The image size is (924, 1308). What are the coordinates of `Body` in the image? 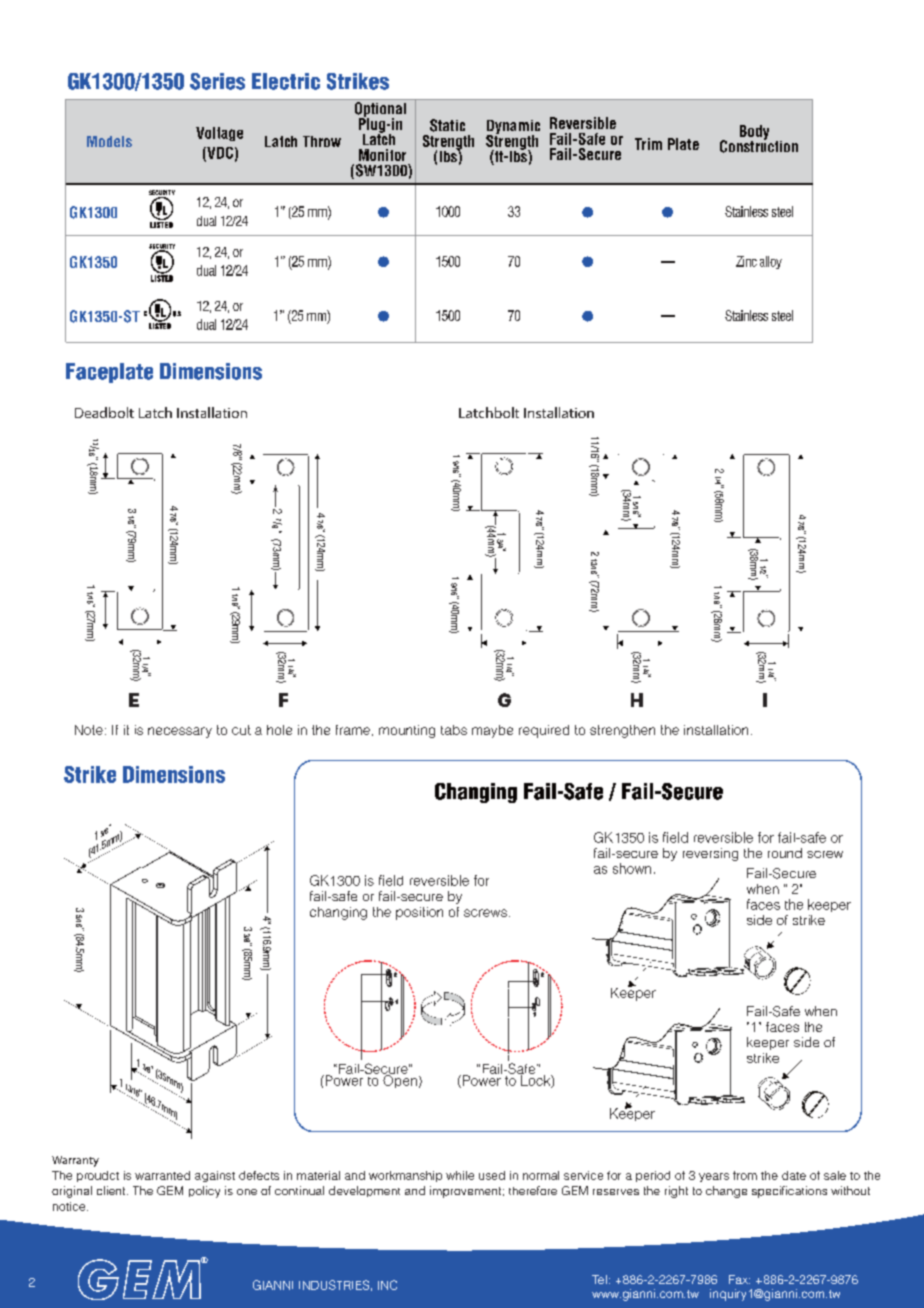 It's located at (754, 133).
